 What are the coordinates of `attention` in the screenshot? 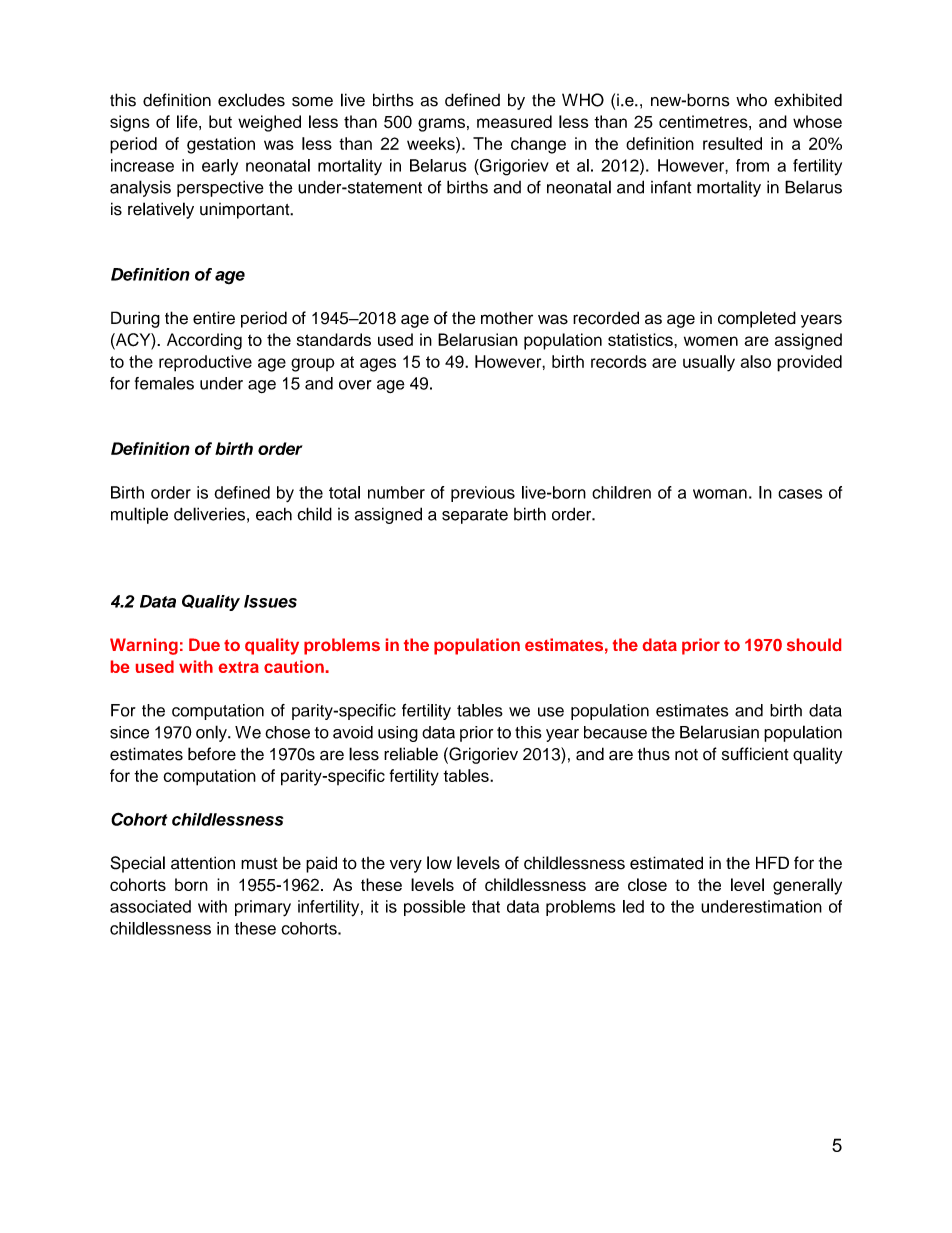 It's located at (203, 863).
